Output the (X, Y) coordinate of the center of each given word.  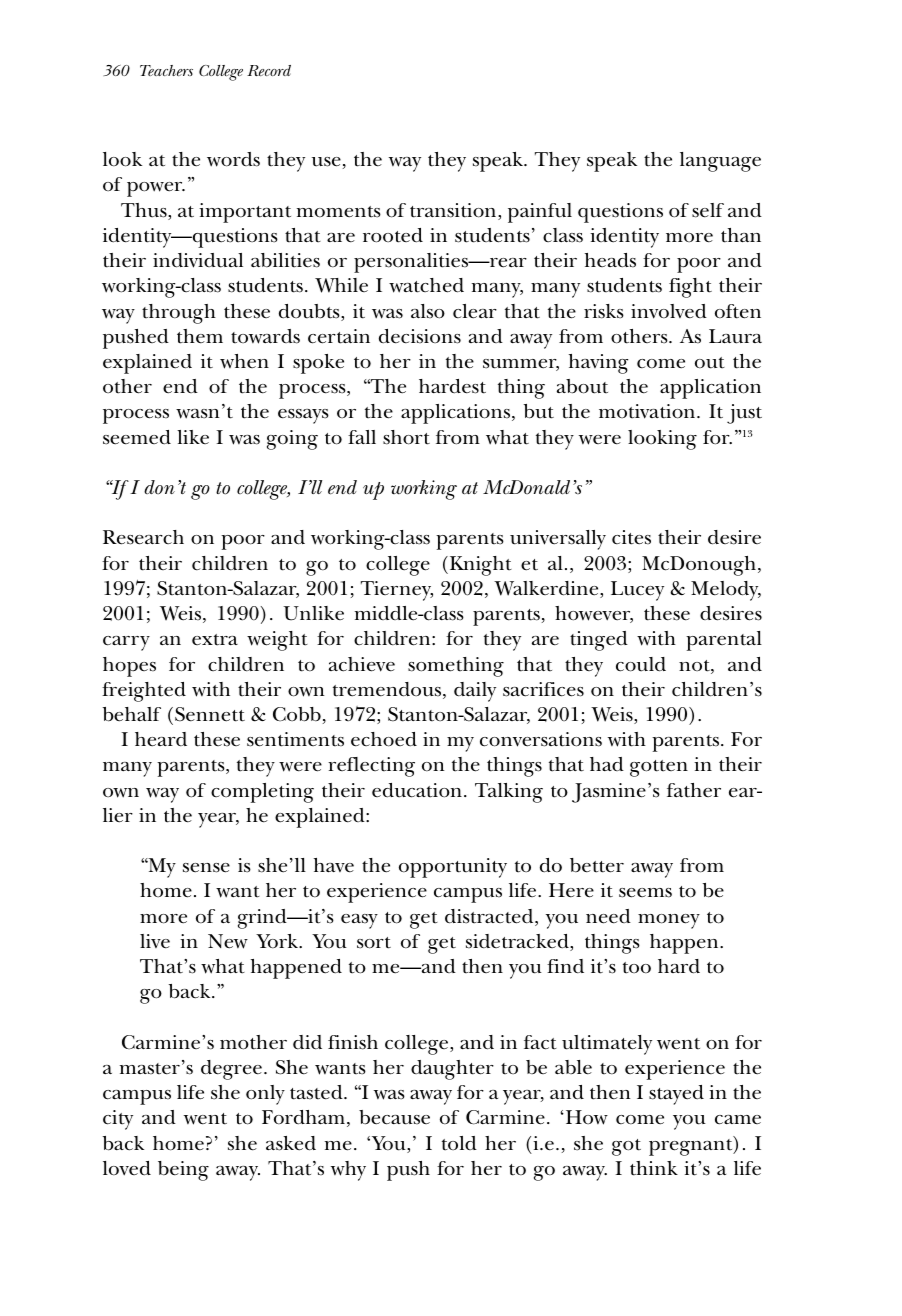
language (720, 162)
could (641, 664)
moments (339, 212)
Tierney (397, 591)
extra (215, 640)
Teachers (166, 70)
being (183, 1171)
